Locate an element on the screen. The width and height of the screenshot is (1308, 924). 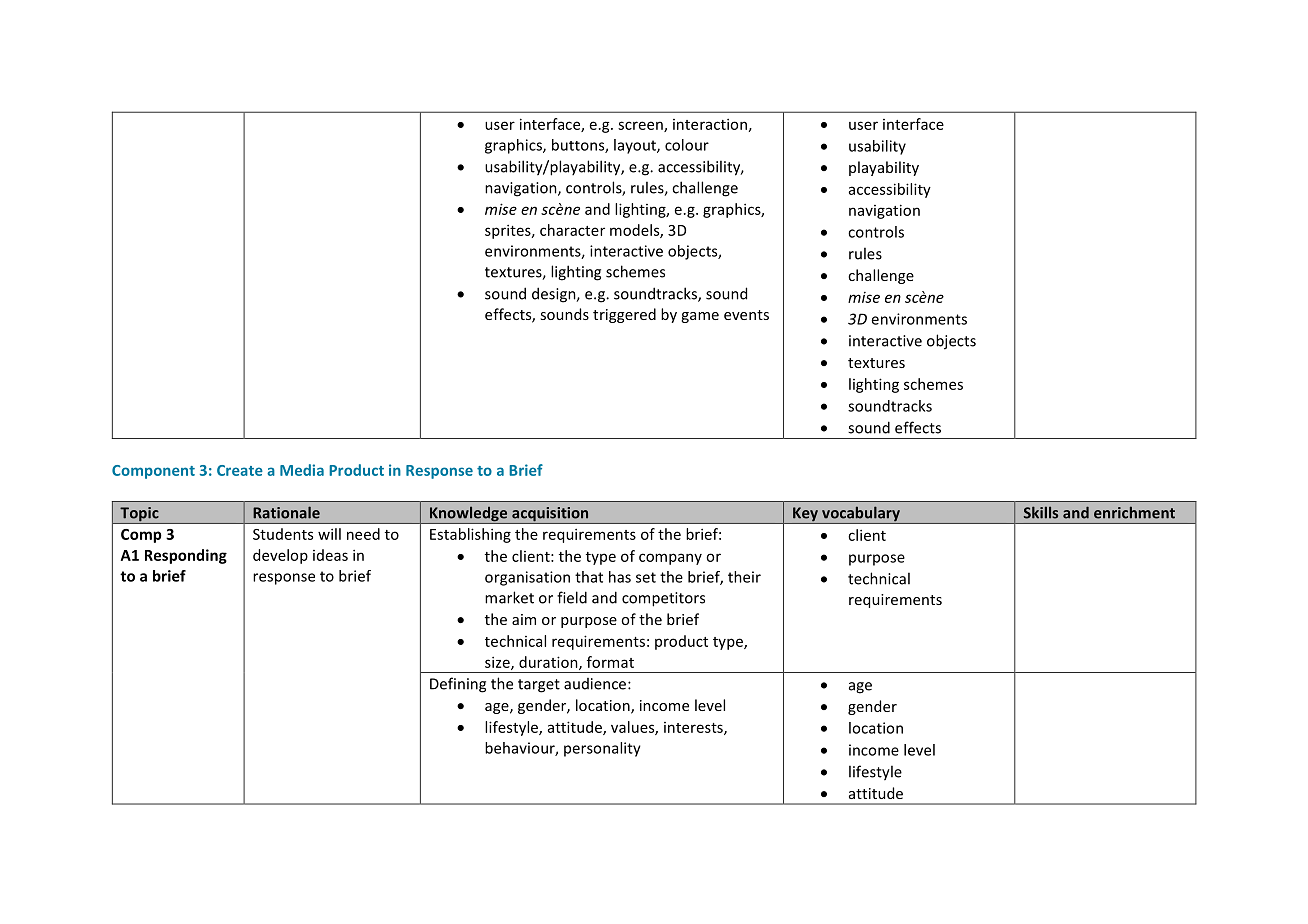
enrichment is located at coordinates (1134, 512).
